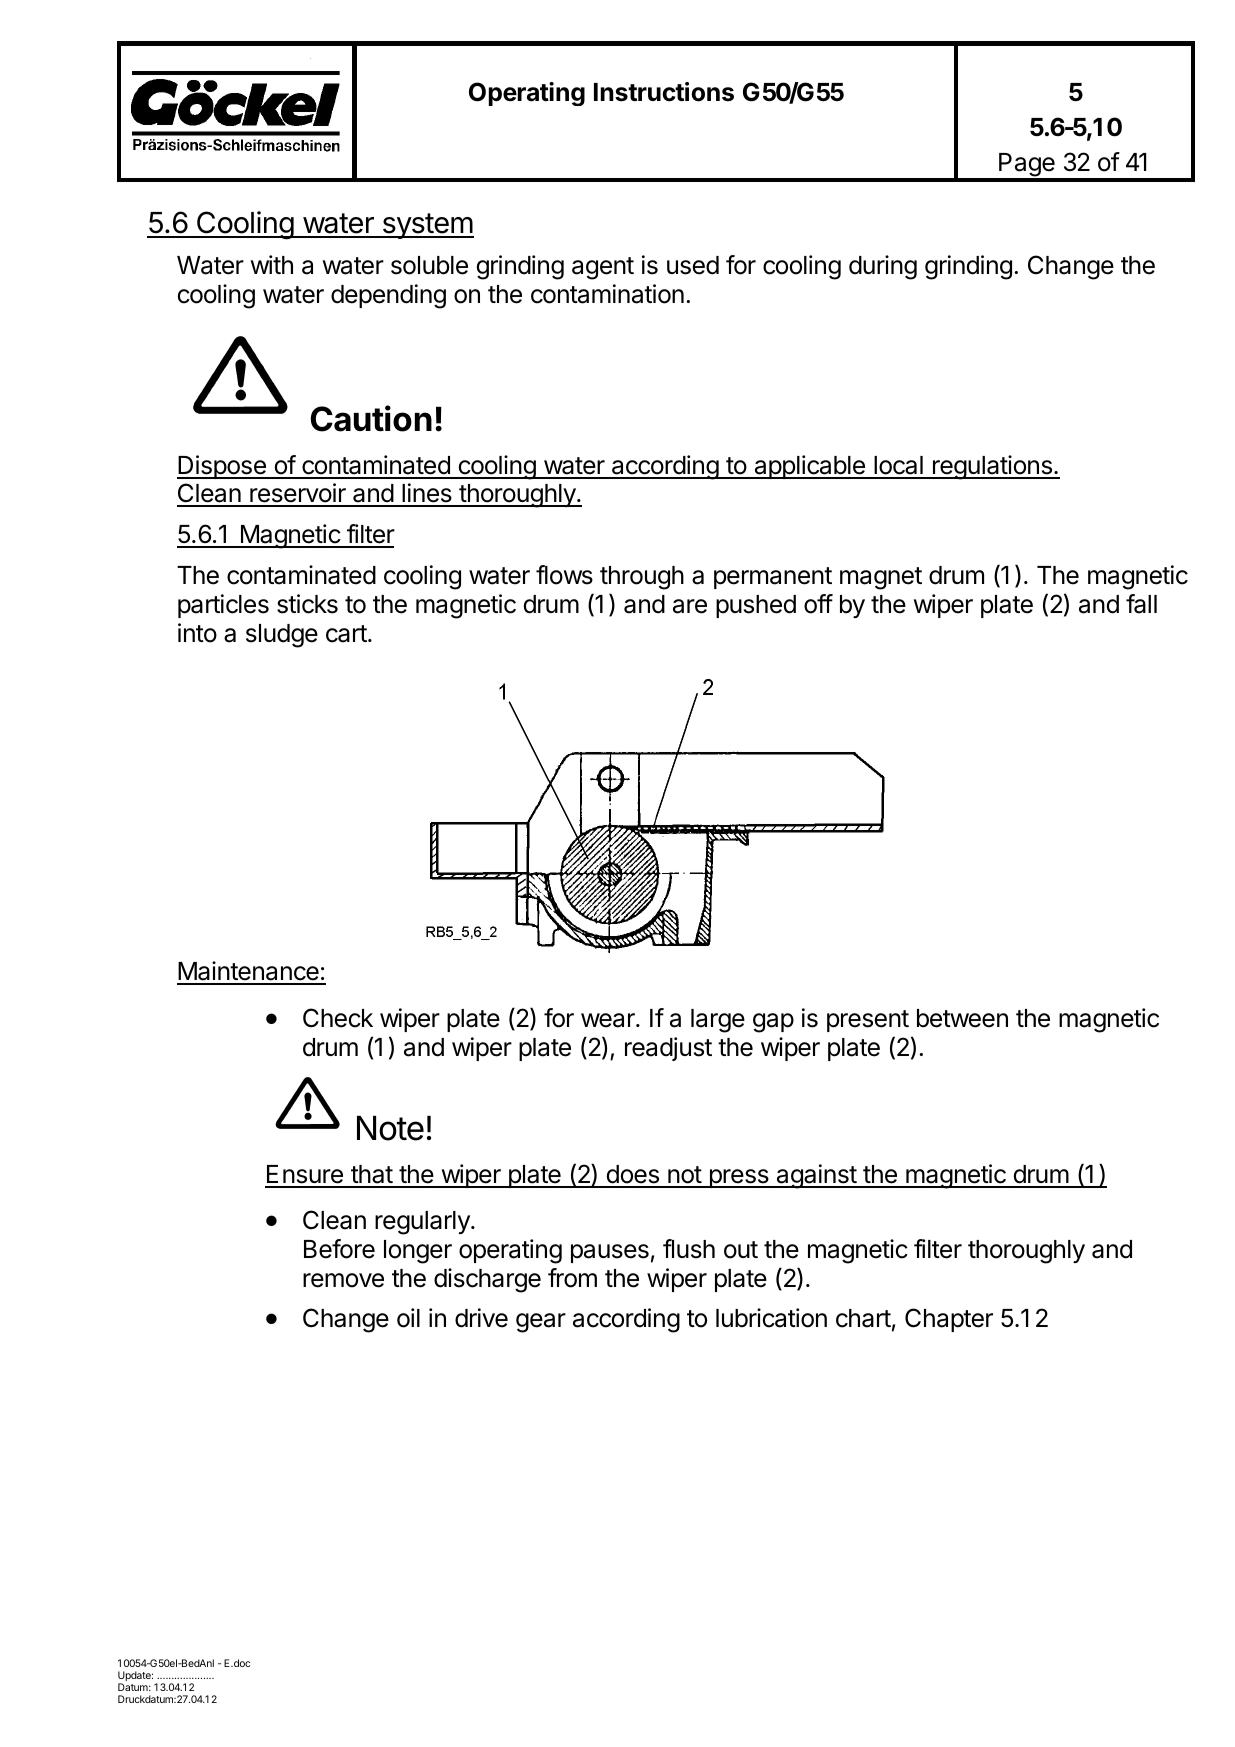 This page has height=1747, width=1235. I want to click on during, so click(883, 267).
